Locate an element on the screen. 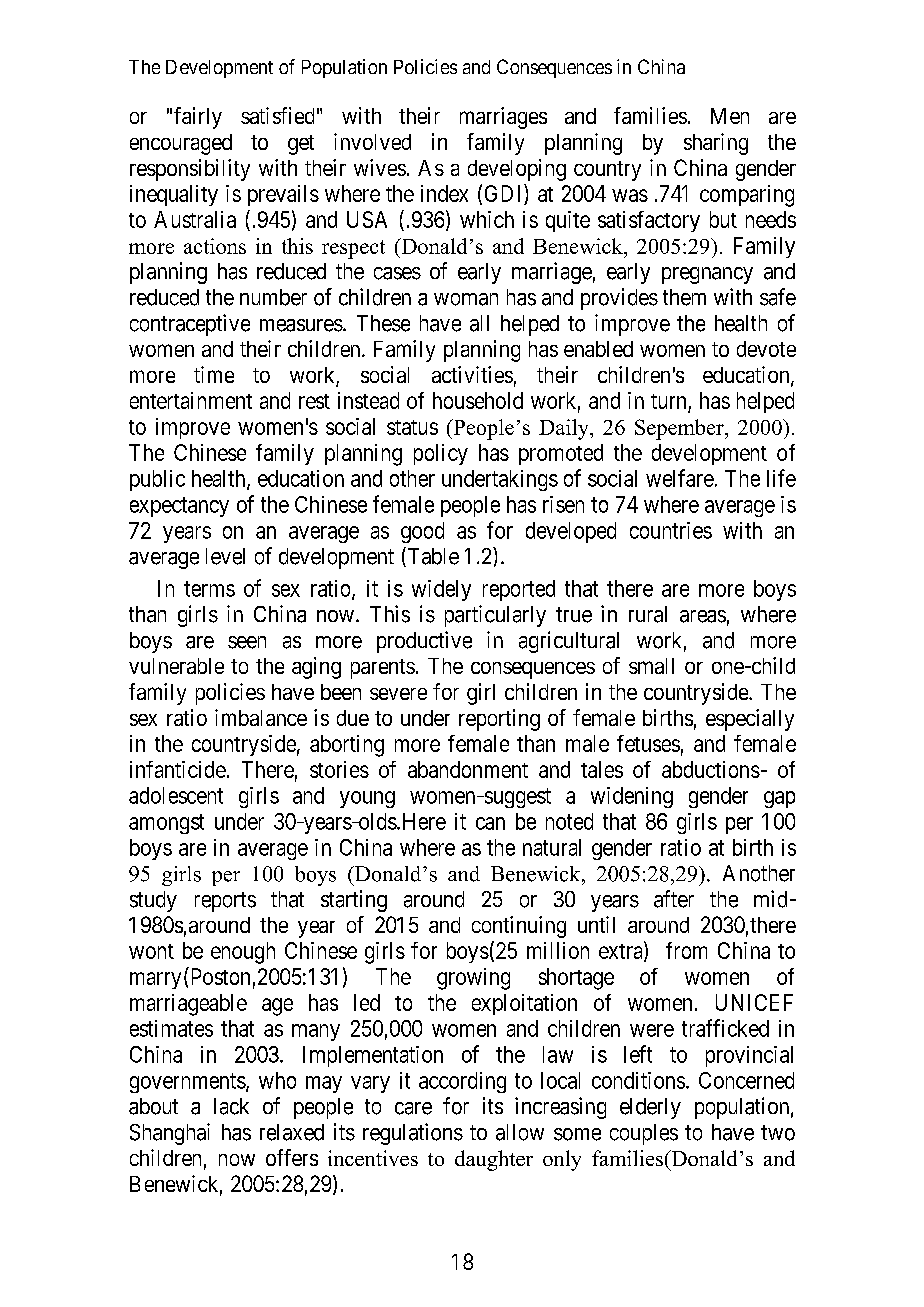 Image resolution: width=924 pixels, height=1307 pixels. developing is located at coordinates (517, 170).
